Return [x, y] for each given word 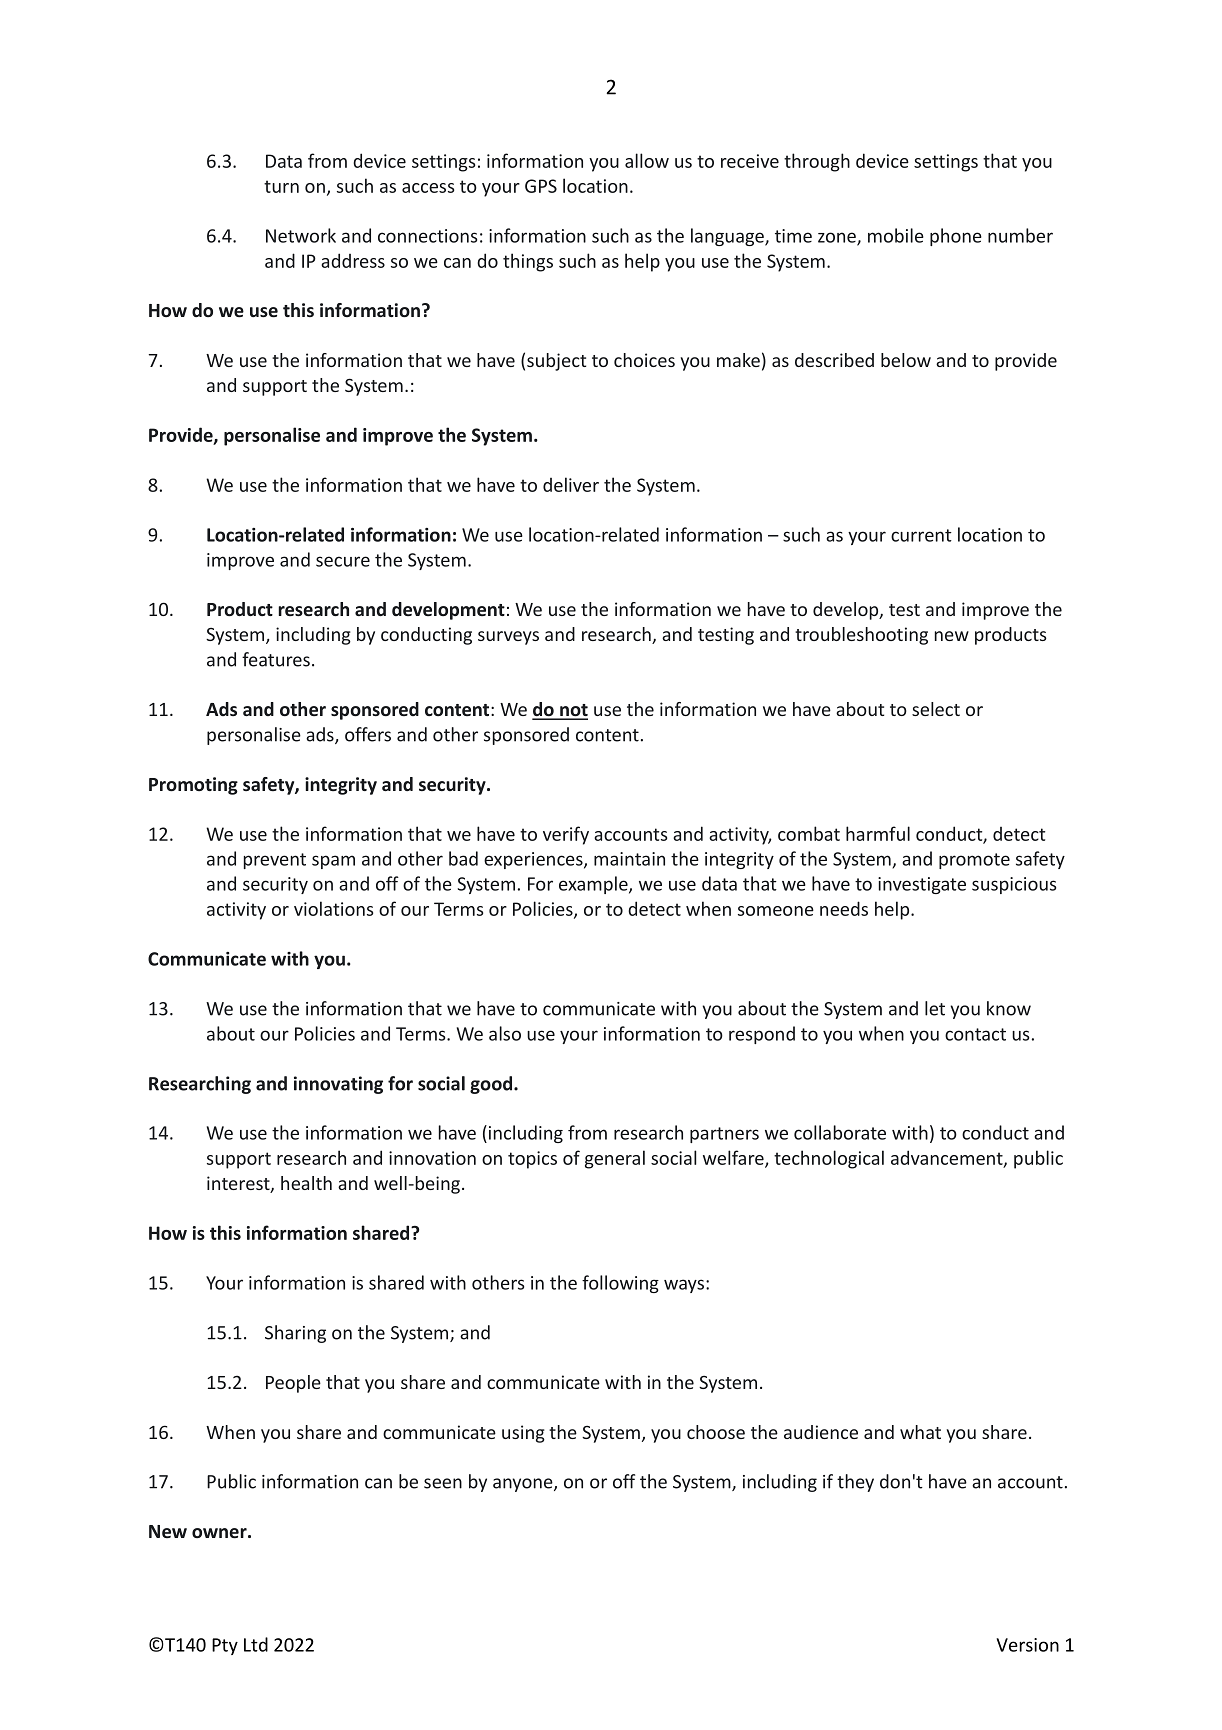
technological [829, 1159]
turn [281, 186]
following [620, 1284]
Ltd [256, 1644]
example [594, 885]
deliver [571, 484]
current [921, 535]
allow [647, 160]
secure [343, 561]
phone [956, 237]
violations [333, 908]
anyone [524, 1485]
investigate [922, 885]
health [306, 1183]
